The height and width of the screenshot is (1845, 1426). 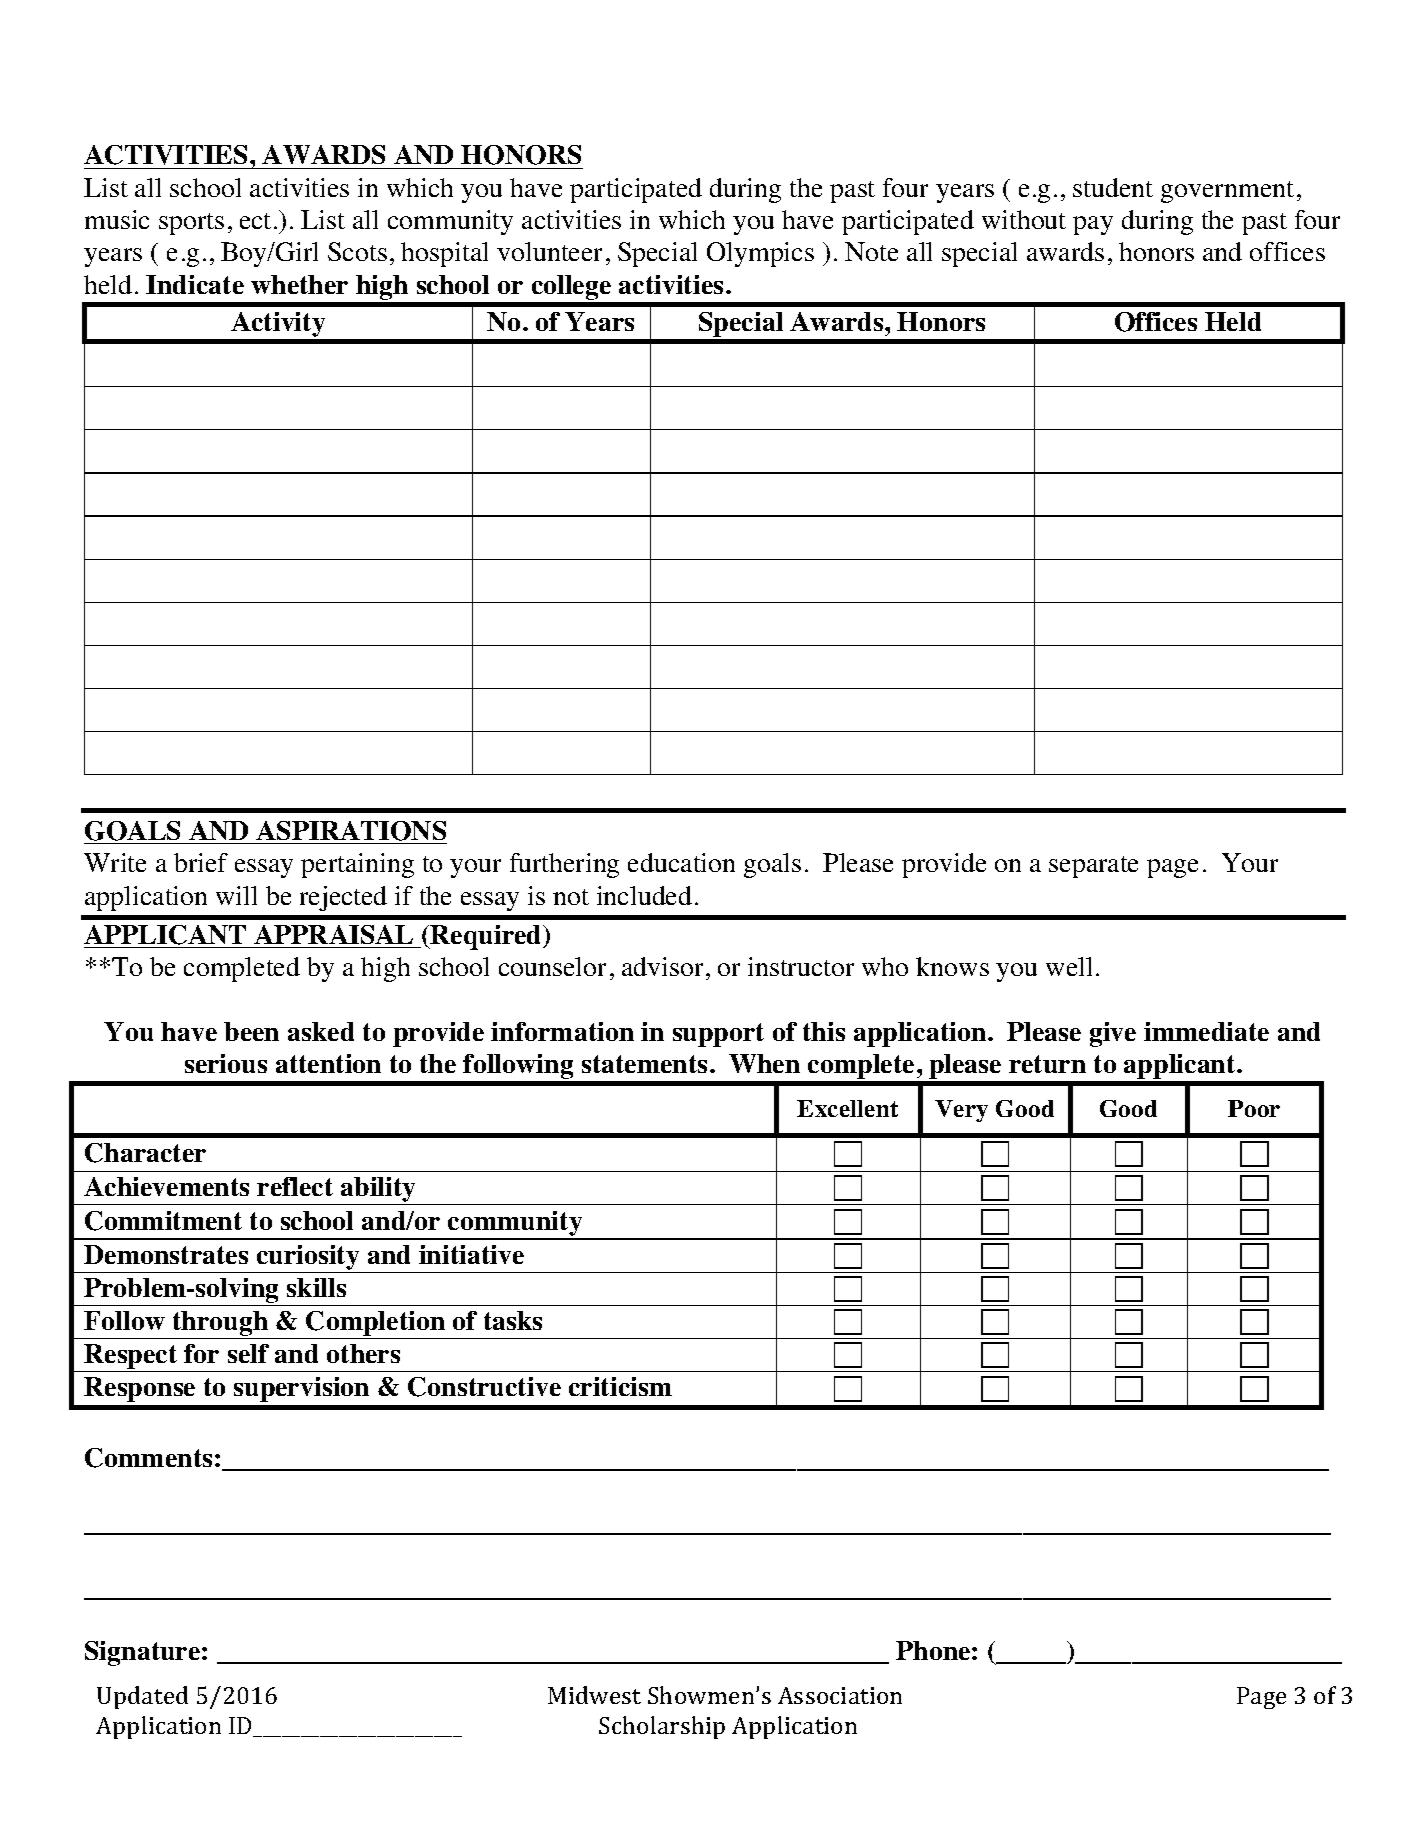 What do you see at coordinates (1093, 225) in the screenshot?
I see `pay` at bounding box center [1093, 225].
